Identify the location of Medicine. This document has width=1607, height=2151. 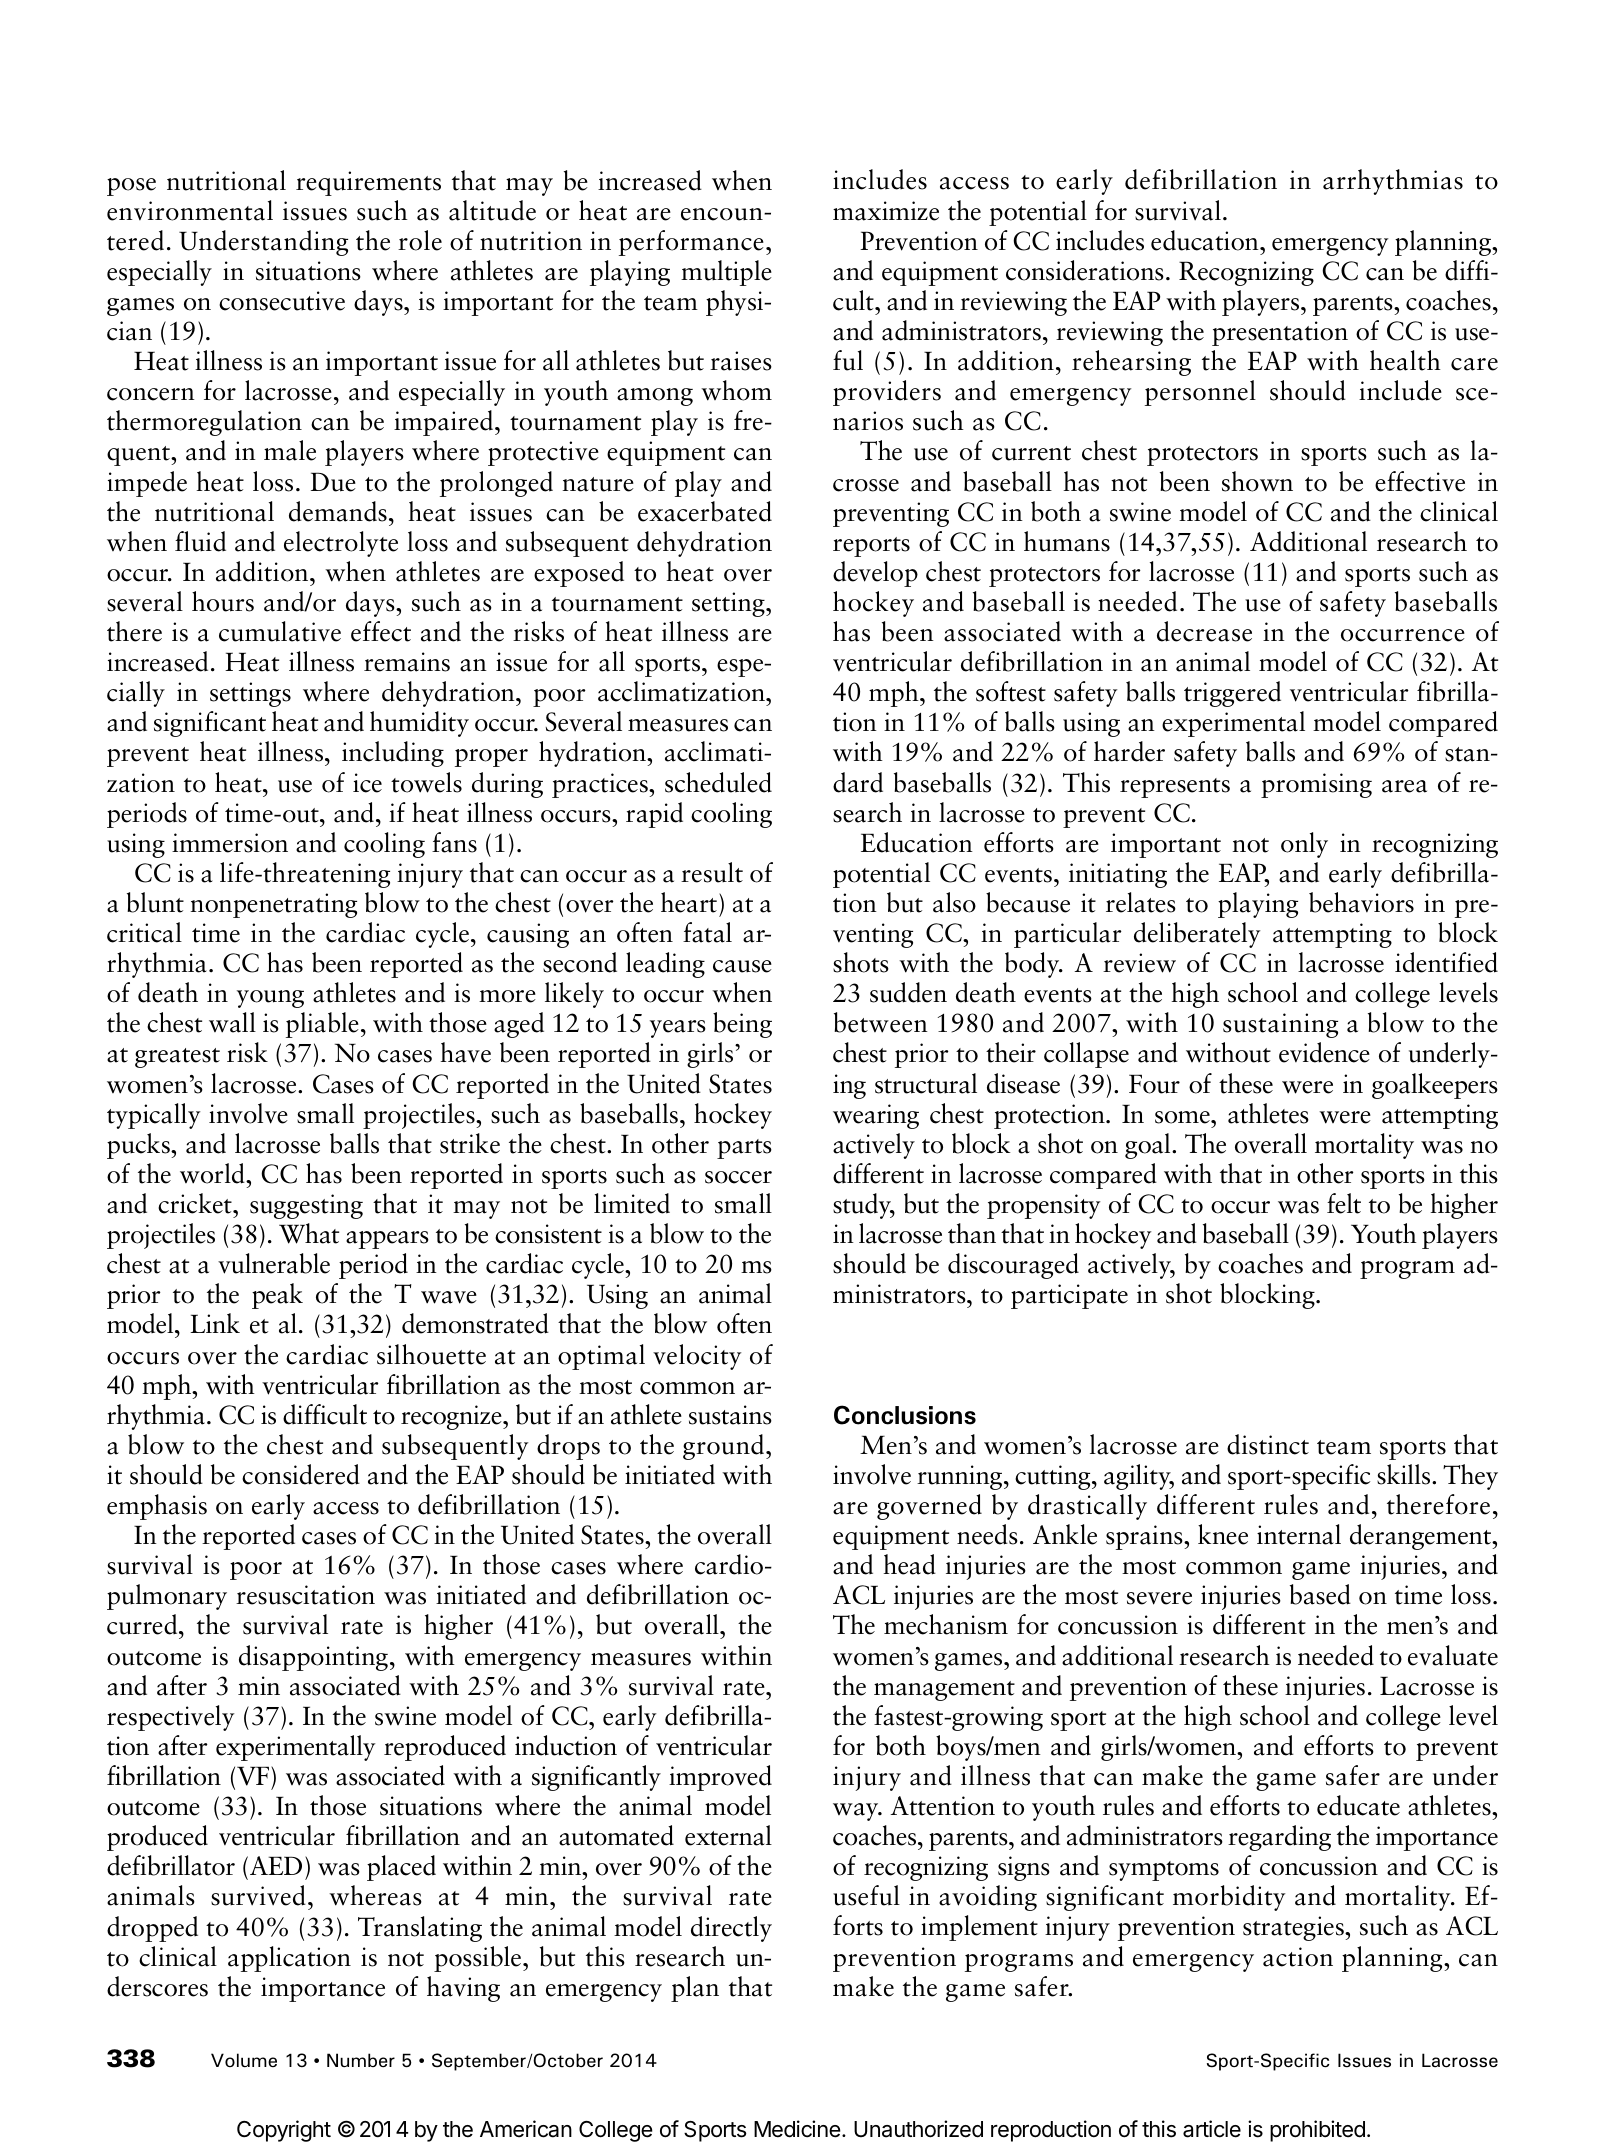
(797, 2129).
